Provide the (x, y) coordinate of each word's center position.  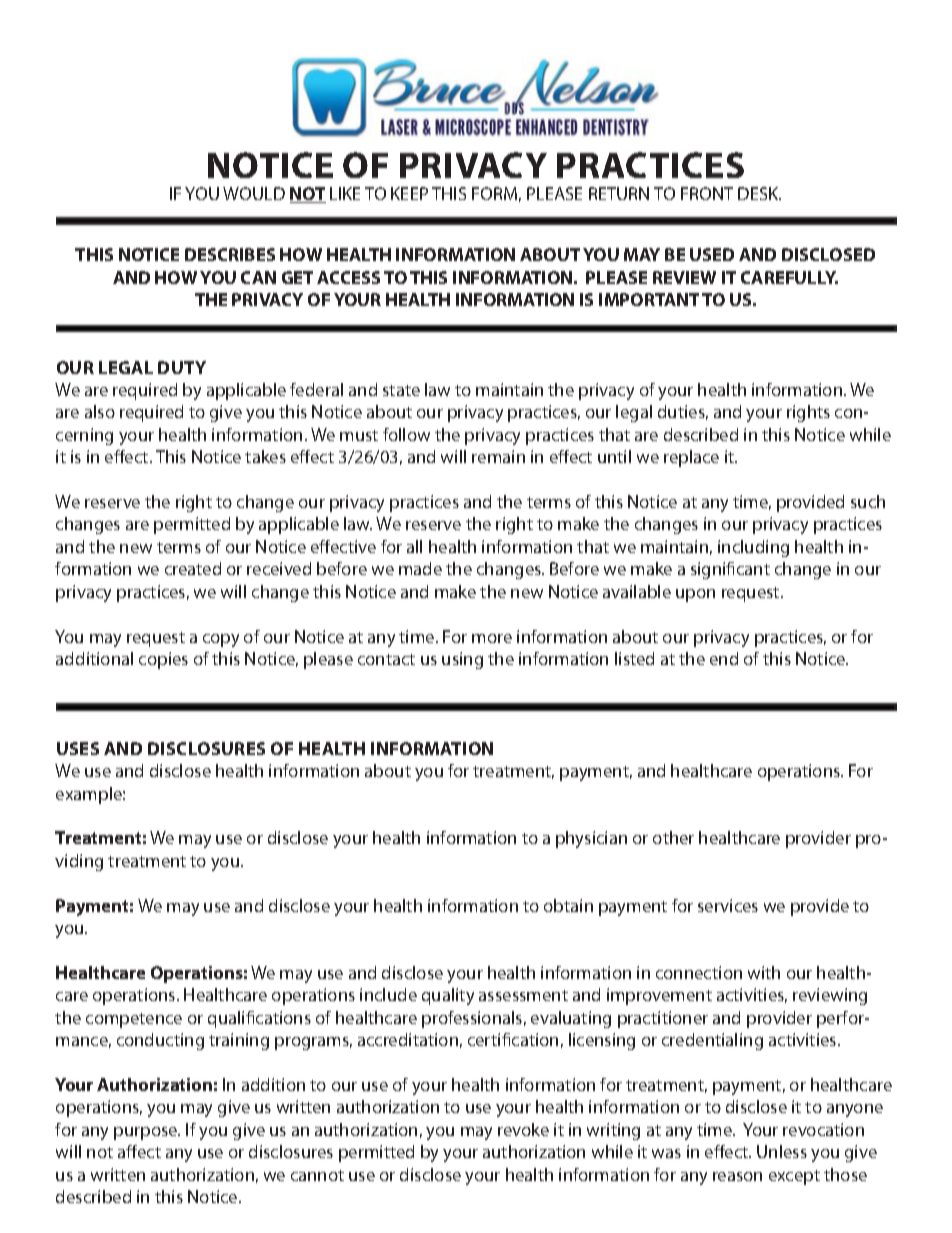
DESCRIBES (230, 254)
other (673, 837)
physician (591, 839)
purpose (147, 1133)
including (753, 548)
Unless (782, 1151)
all (414, 546)
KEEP (409, 193)
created (193, 568)
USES (78, 748)
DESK (759, 193)
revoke (523, 1129)
